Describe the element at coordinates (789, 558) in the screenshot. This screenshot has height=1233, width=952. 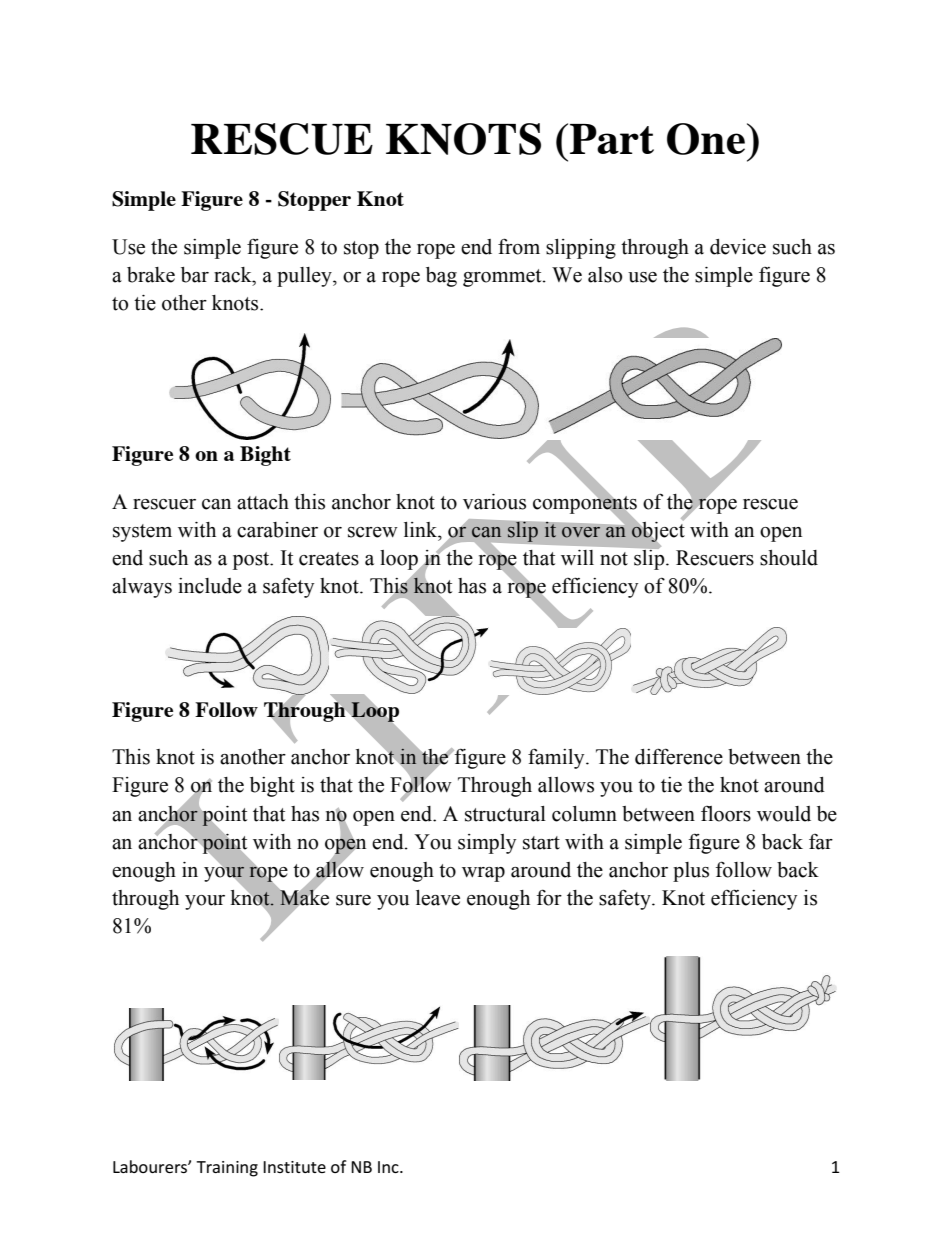
I see `should` at that location.
